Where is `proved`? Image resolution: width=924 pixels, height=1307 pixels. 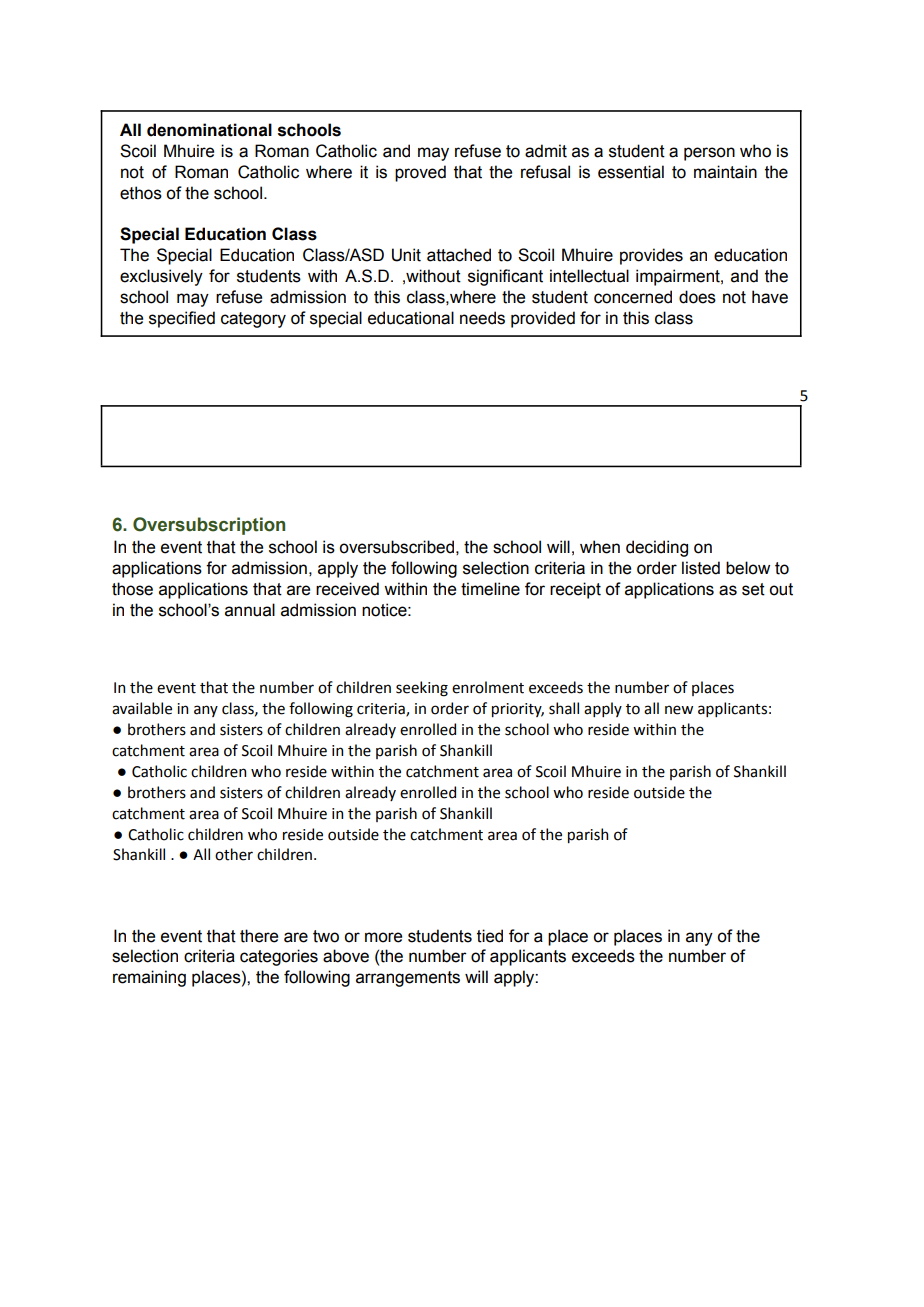
proved is located at coordinates (420, 173).
